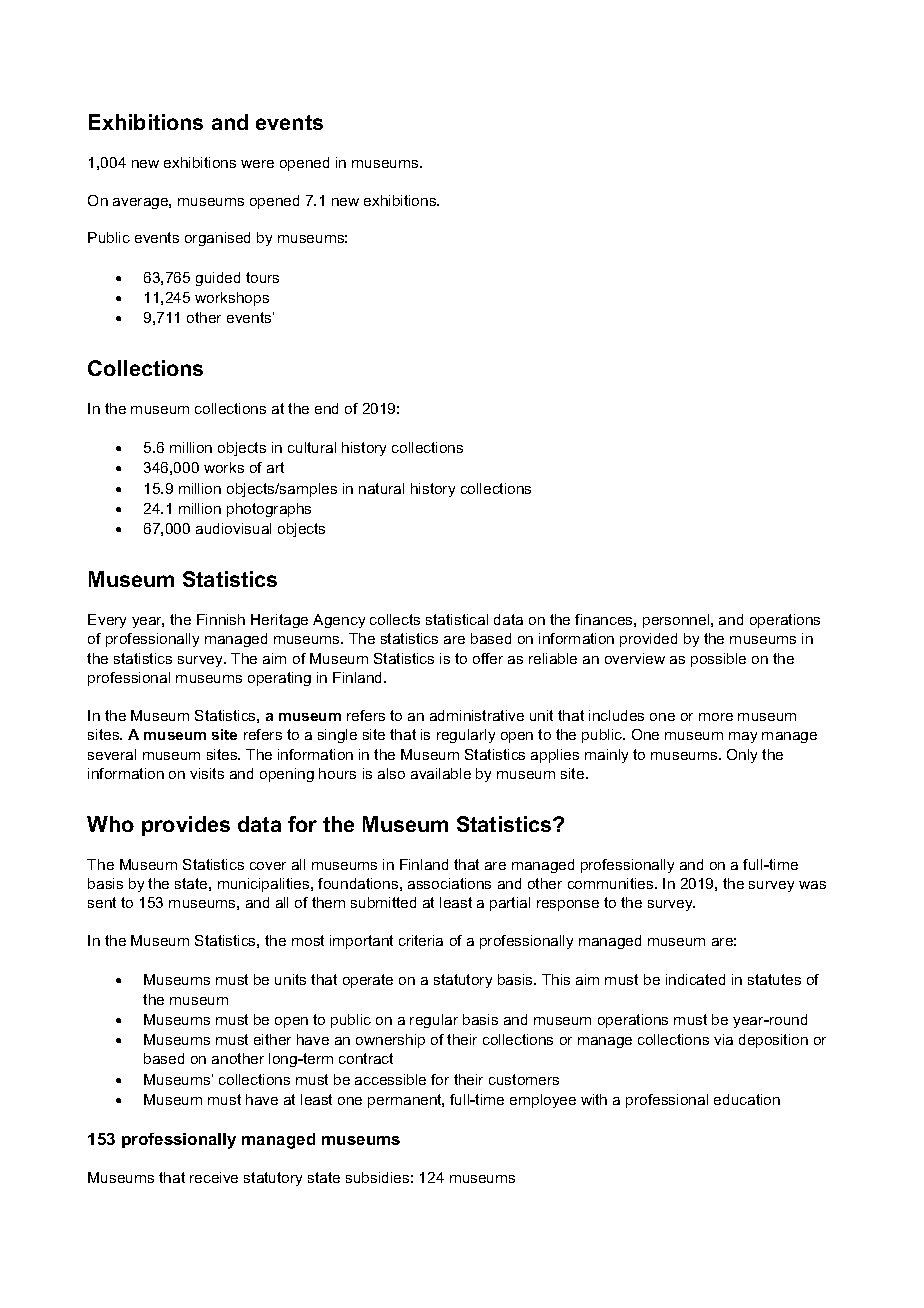  Describe the element at coordinates (214, 1177) in the screenshot. I see `receive` at that location.
